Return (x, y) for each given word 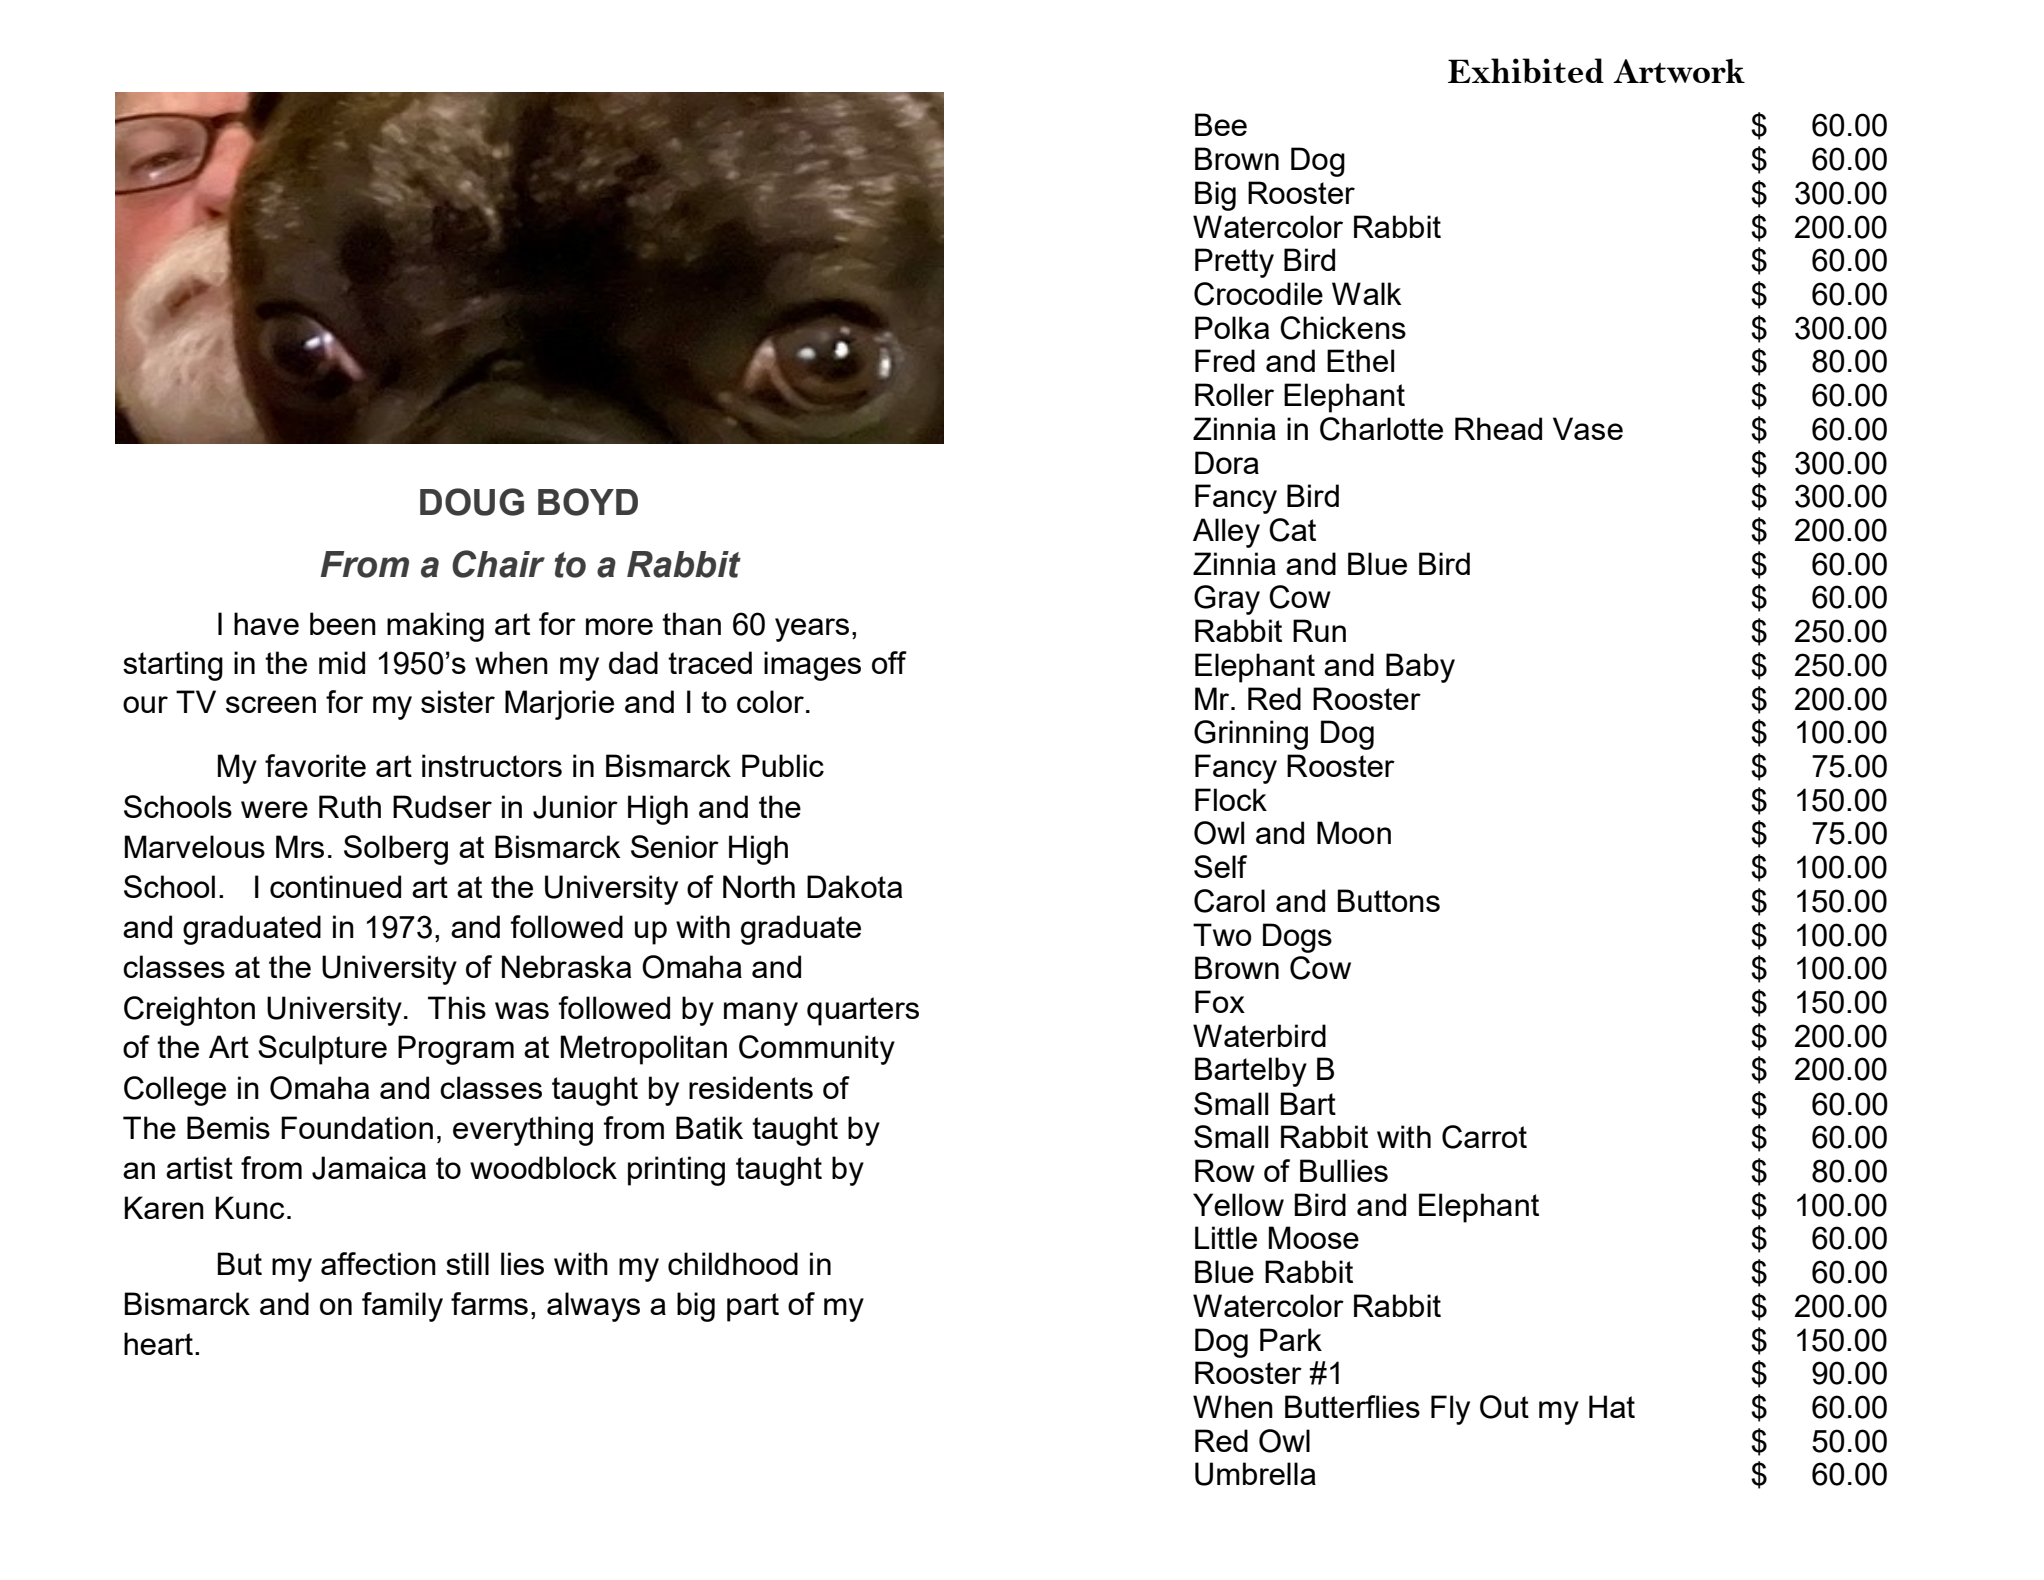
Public (783, 765)
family (402, 1307)
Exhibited (1526, 70)
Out (1504, 1407)
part (753, 1307)
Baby (1420, 668)
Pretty (1234, 263)
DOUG (472, 502)
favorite (315, 765)
